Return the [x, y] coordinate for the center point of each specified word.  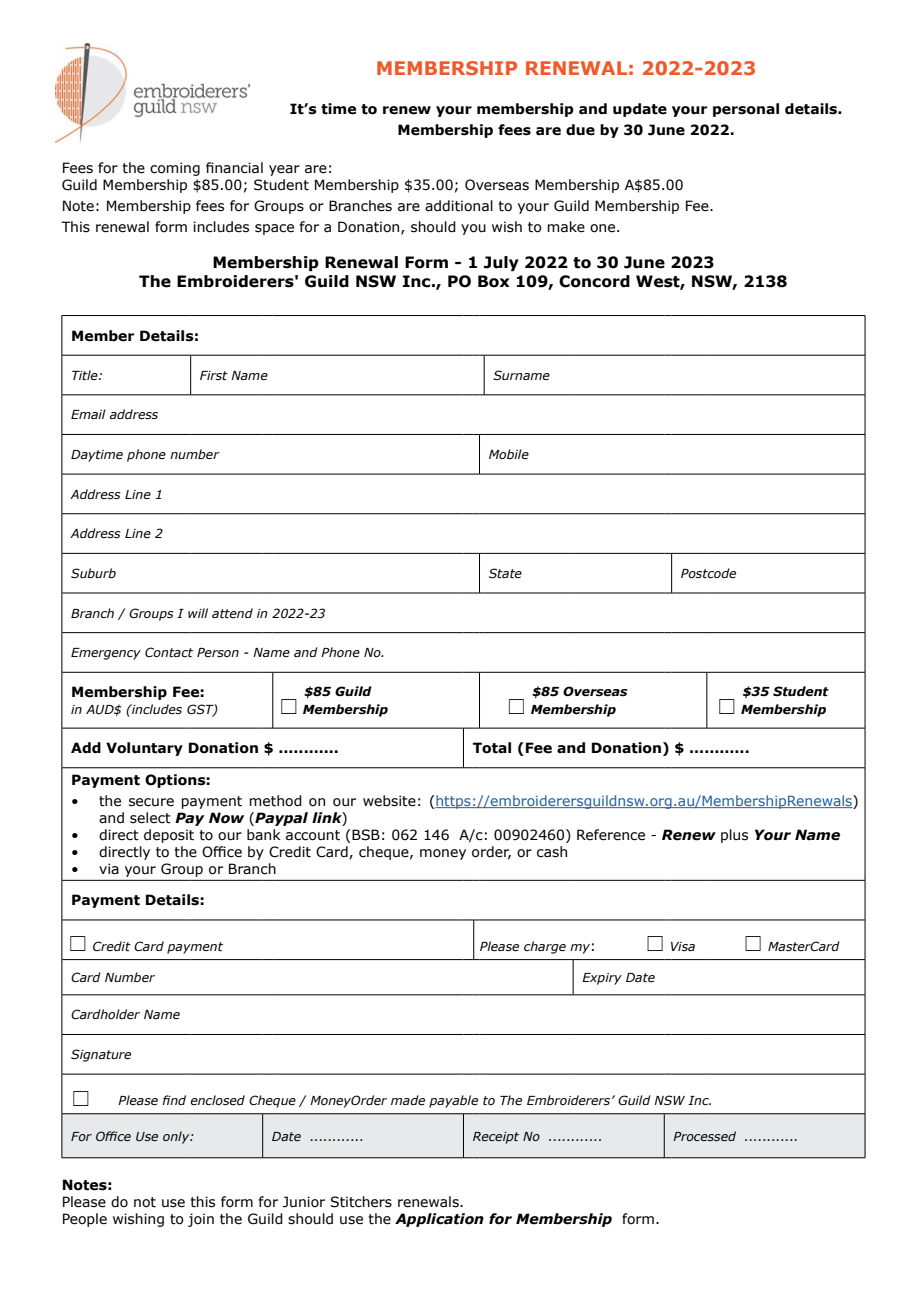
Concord [594, 281]
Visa [683, 946]
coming [175, 169]
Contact [169, 652]
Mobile [509, 454]
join [201, 1220]
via [109, 869]
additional [459, 206]
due [580, 130]
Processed [704, 1136]
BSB [366, 835]
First [214, 375]
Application [439, 1220]
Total [492, 748]
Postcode [708, 573]
